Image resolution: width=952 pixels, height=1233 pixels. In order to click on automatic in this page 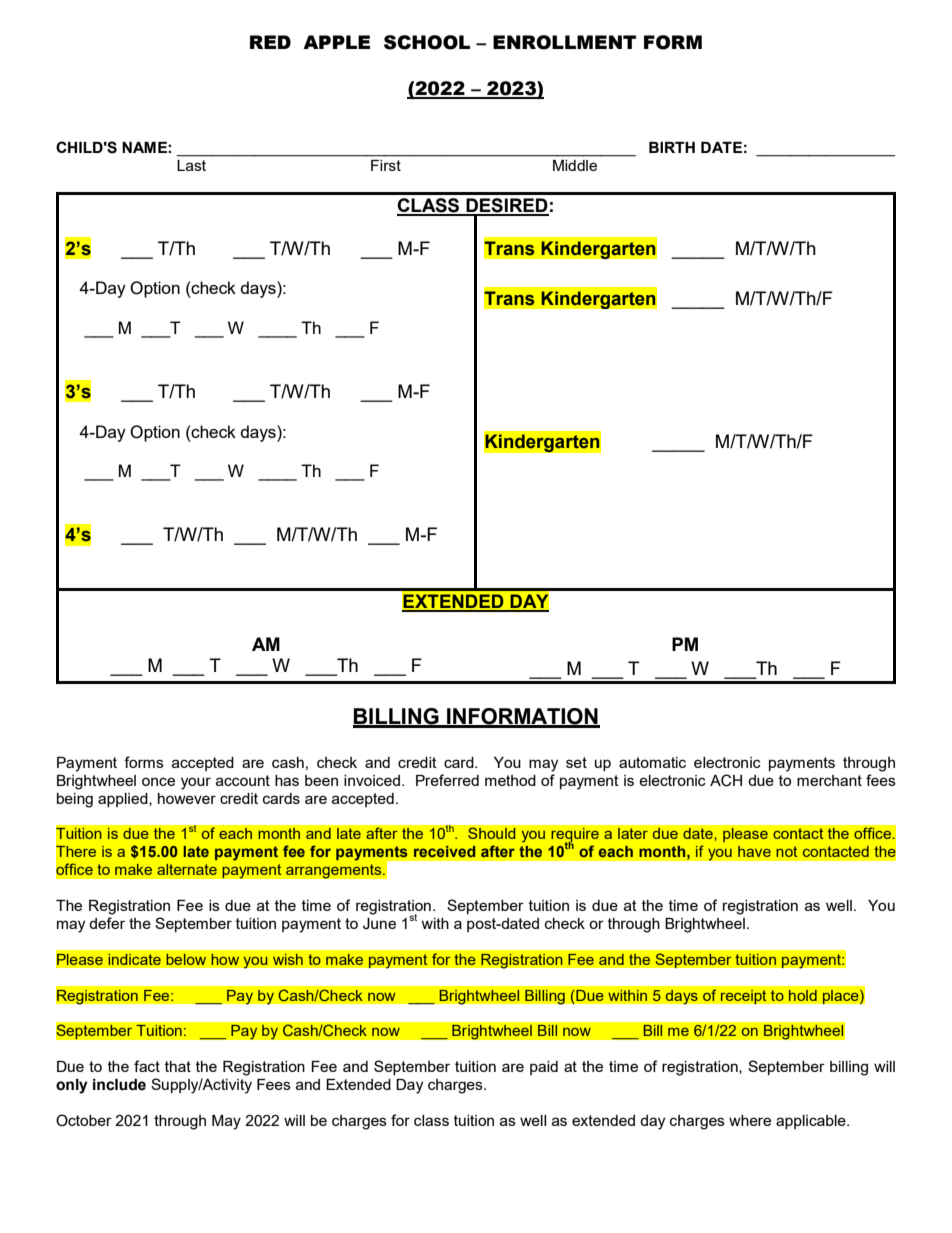, I will do `click(652, 762)`.
